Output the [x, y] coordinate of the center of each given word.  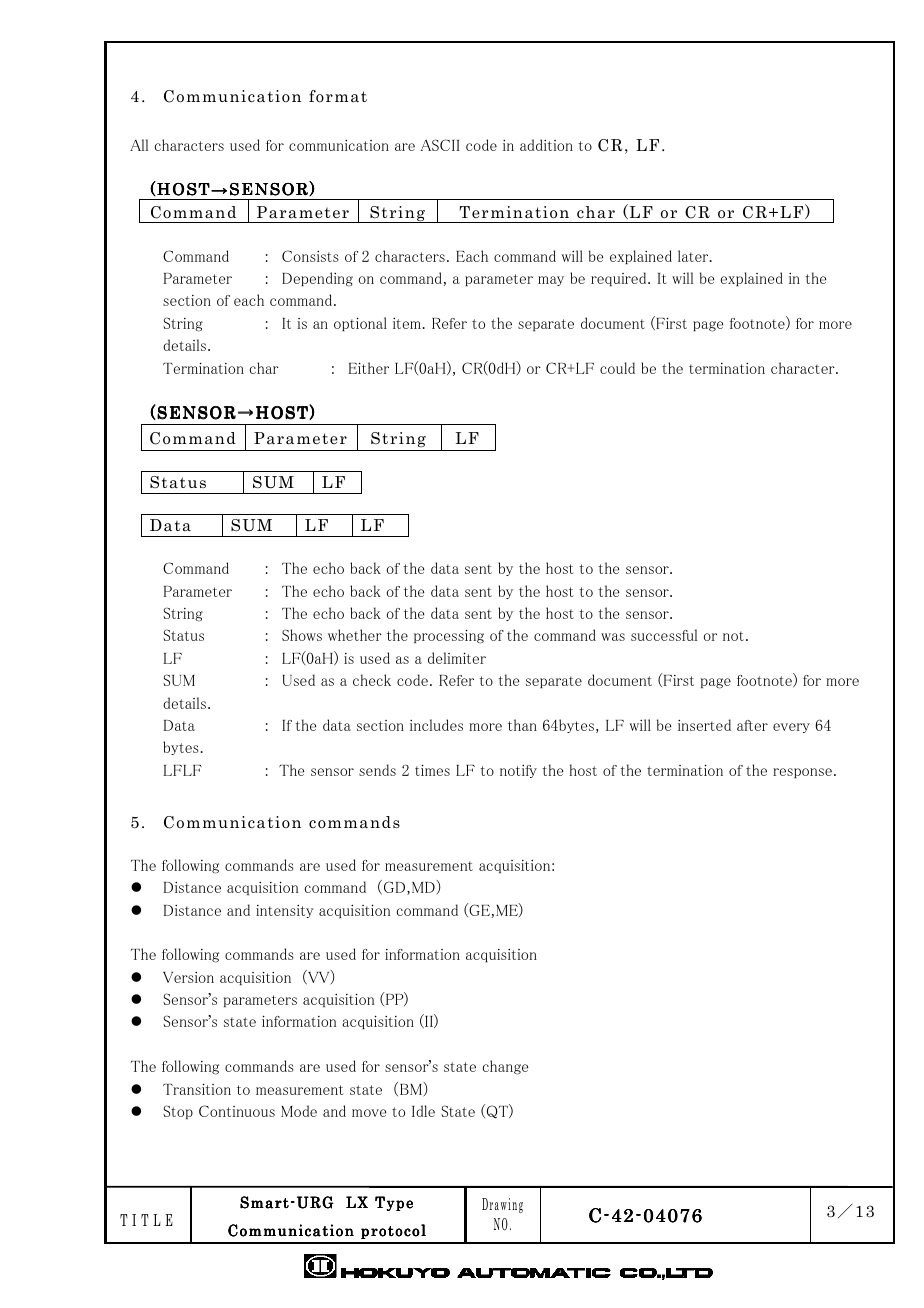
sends [377, 770]
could [617, 368]
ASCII [440, 145]
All [139, 145]
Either [369, 368]
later [694, 256]
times [432, 770]
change [505, 1067]
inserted [704, 725]
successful [664, 635]
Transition [197, 1089]
